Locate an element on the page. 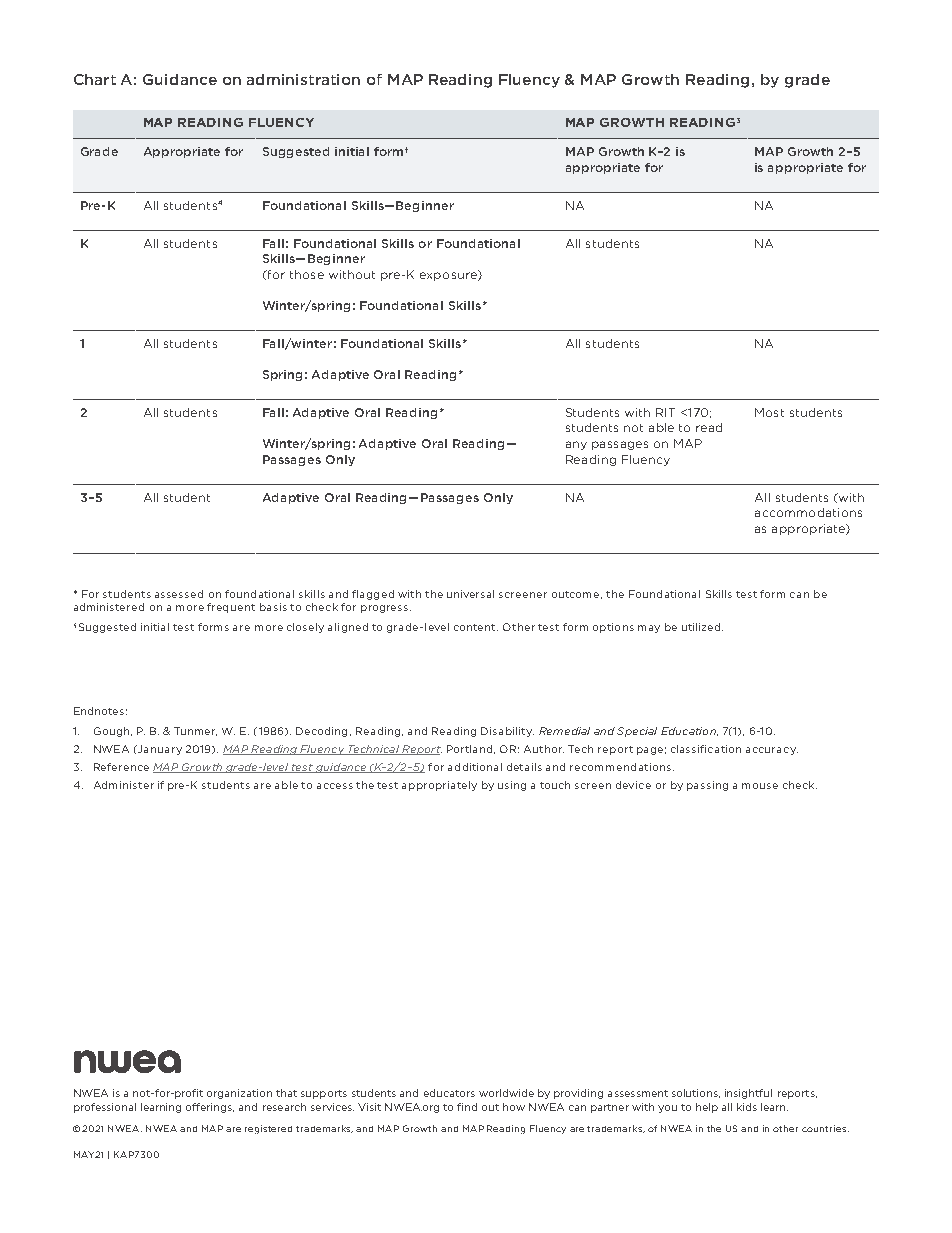 The height and width of the image is (1233, 952). assessed is located at coordinates (179, 594).
